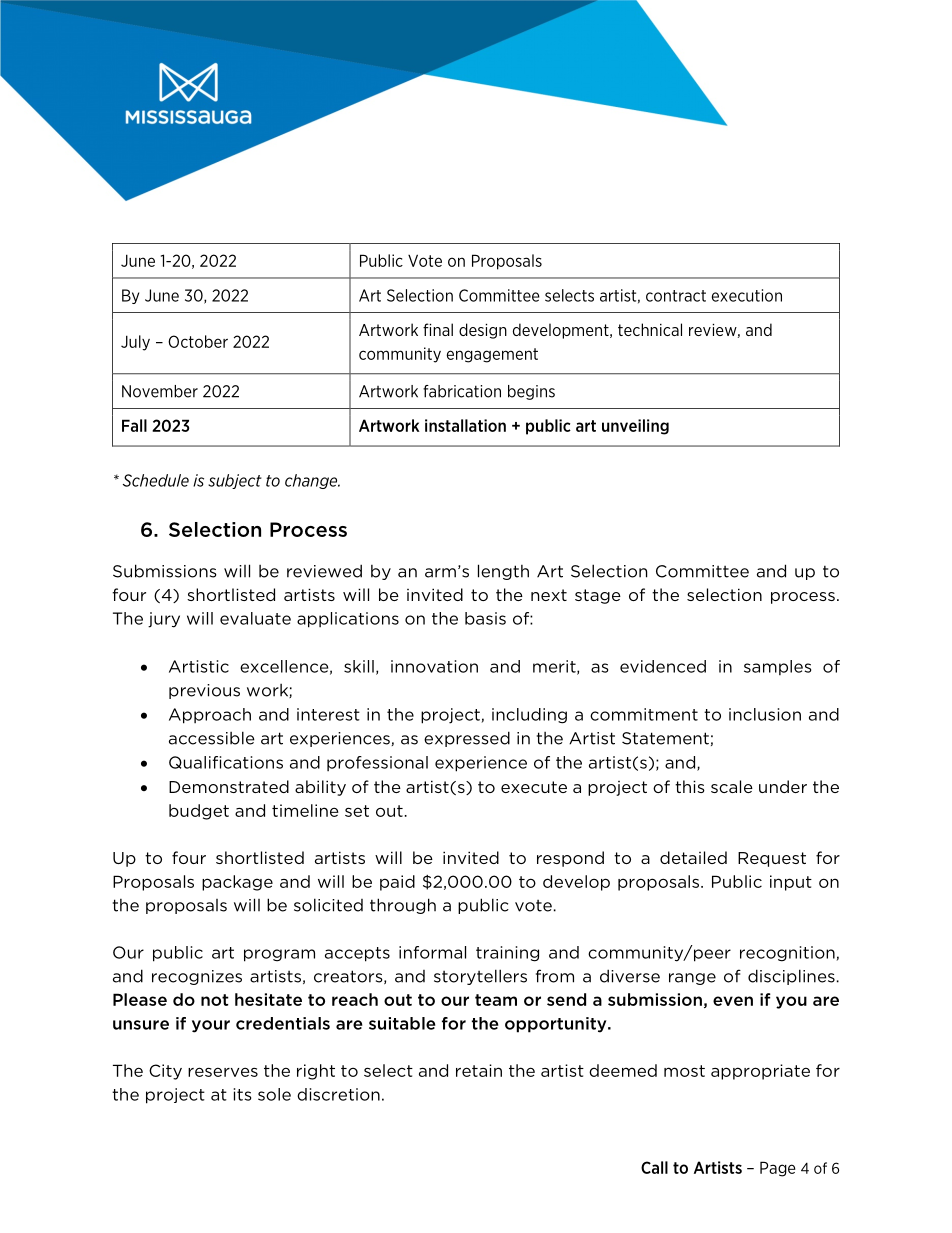 The height and width of the document is (1233, 952). I want to click on basis, so click(485, 618).
